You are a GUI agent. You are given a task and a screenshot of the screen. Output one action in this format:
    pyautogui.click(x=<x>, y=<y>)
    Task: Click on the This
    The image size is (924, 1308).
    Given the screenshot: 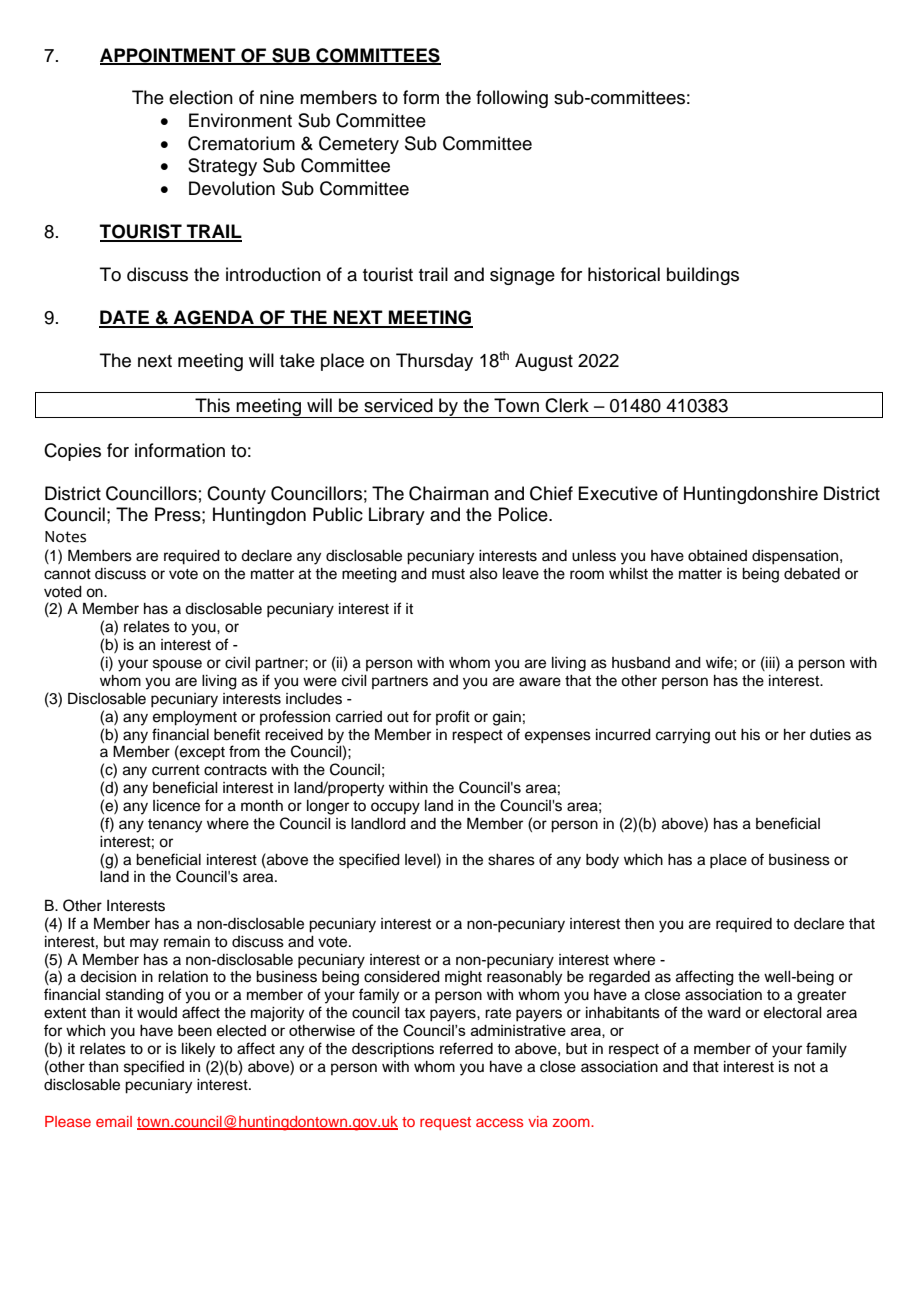 What is the action you would take?
    pyautogui.click(x=212, y=405)
